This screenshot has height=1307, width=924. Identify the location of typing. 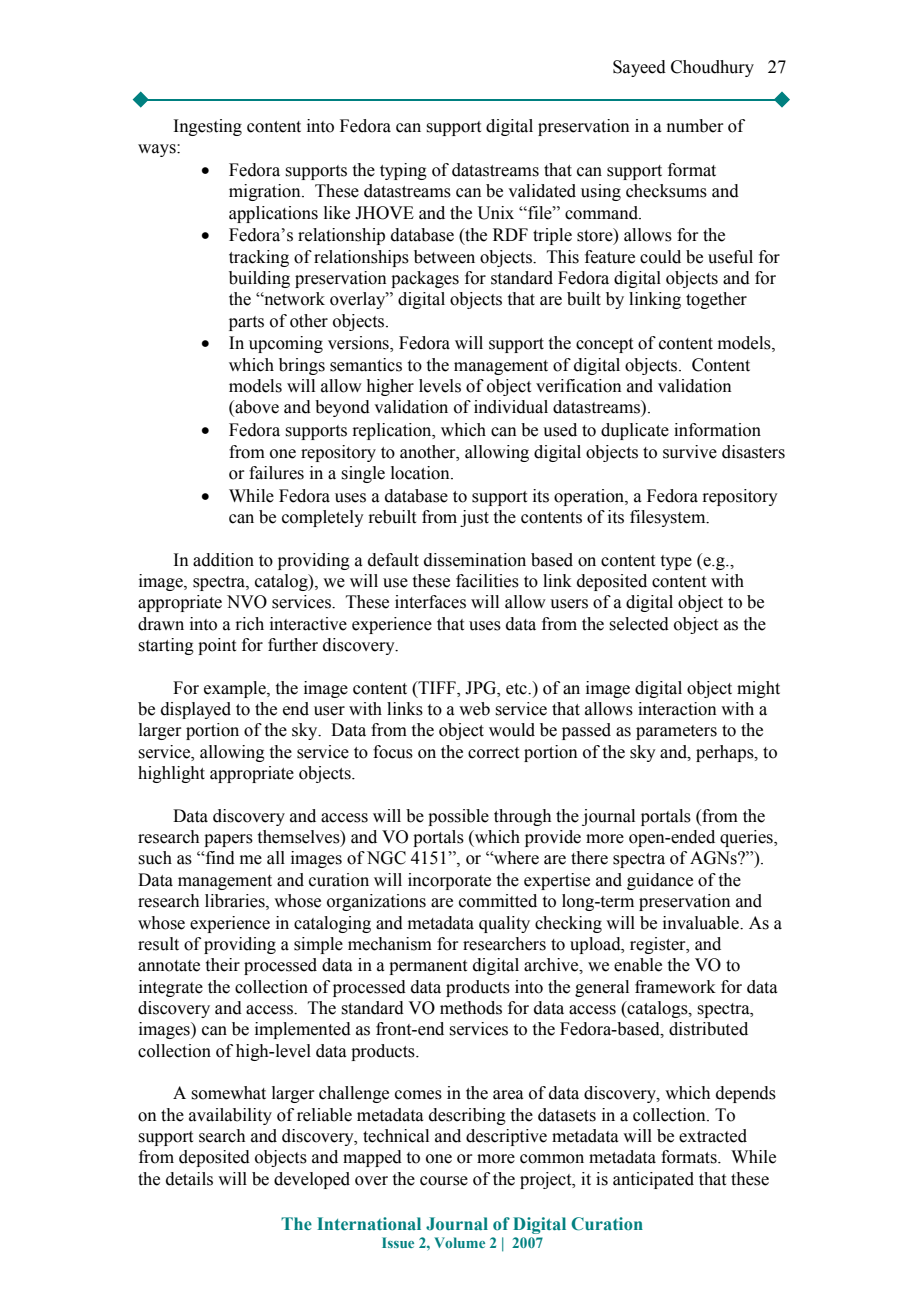
(403, 171).
